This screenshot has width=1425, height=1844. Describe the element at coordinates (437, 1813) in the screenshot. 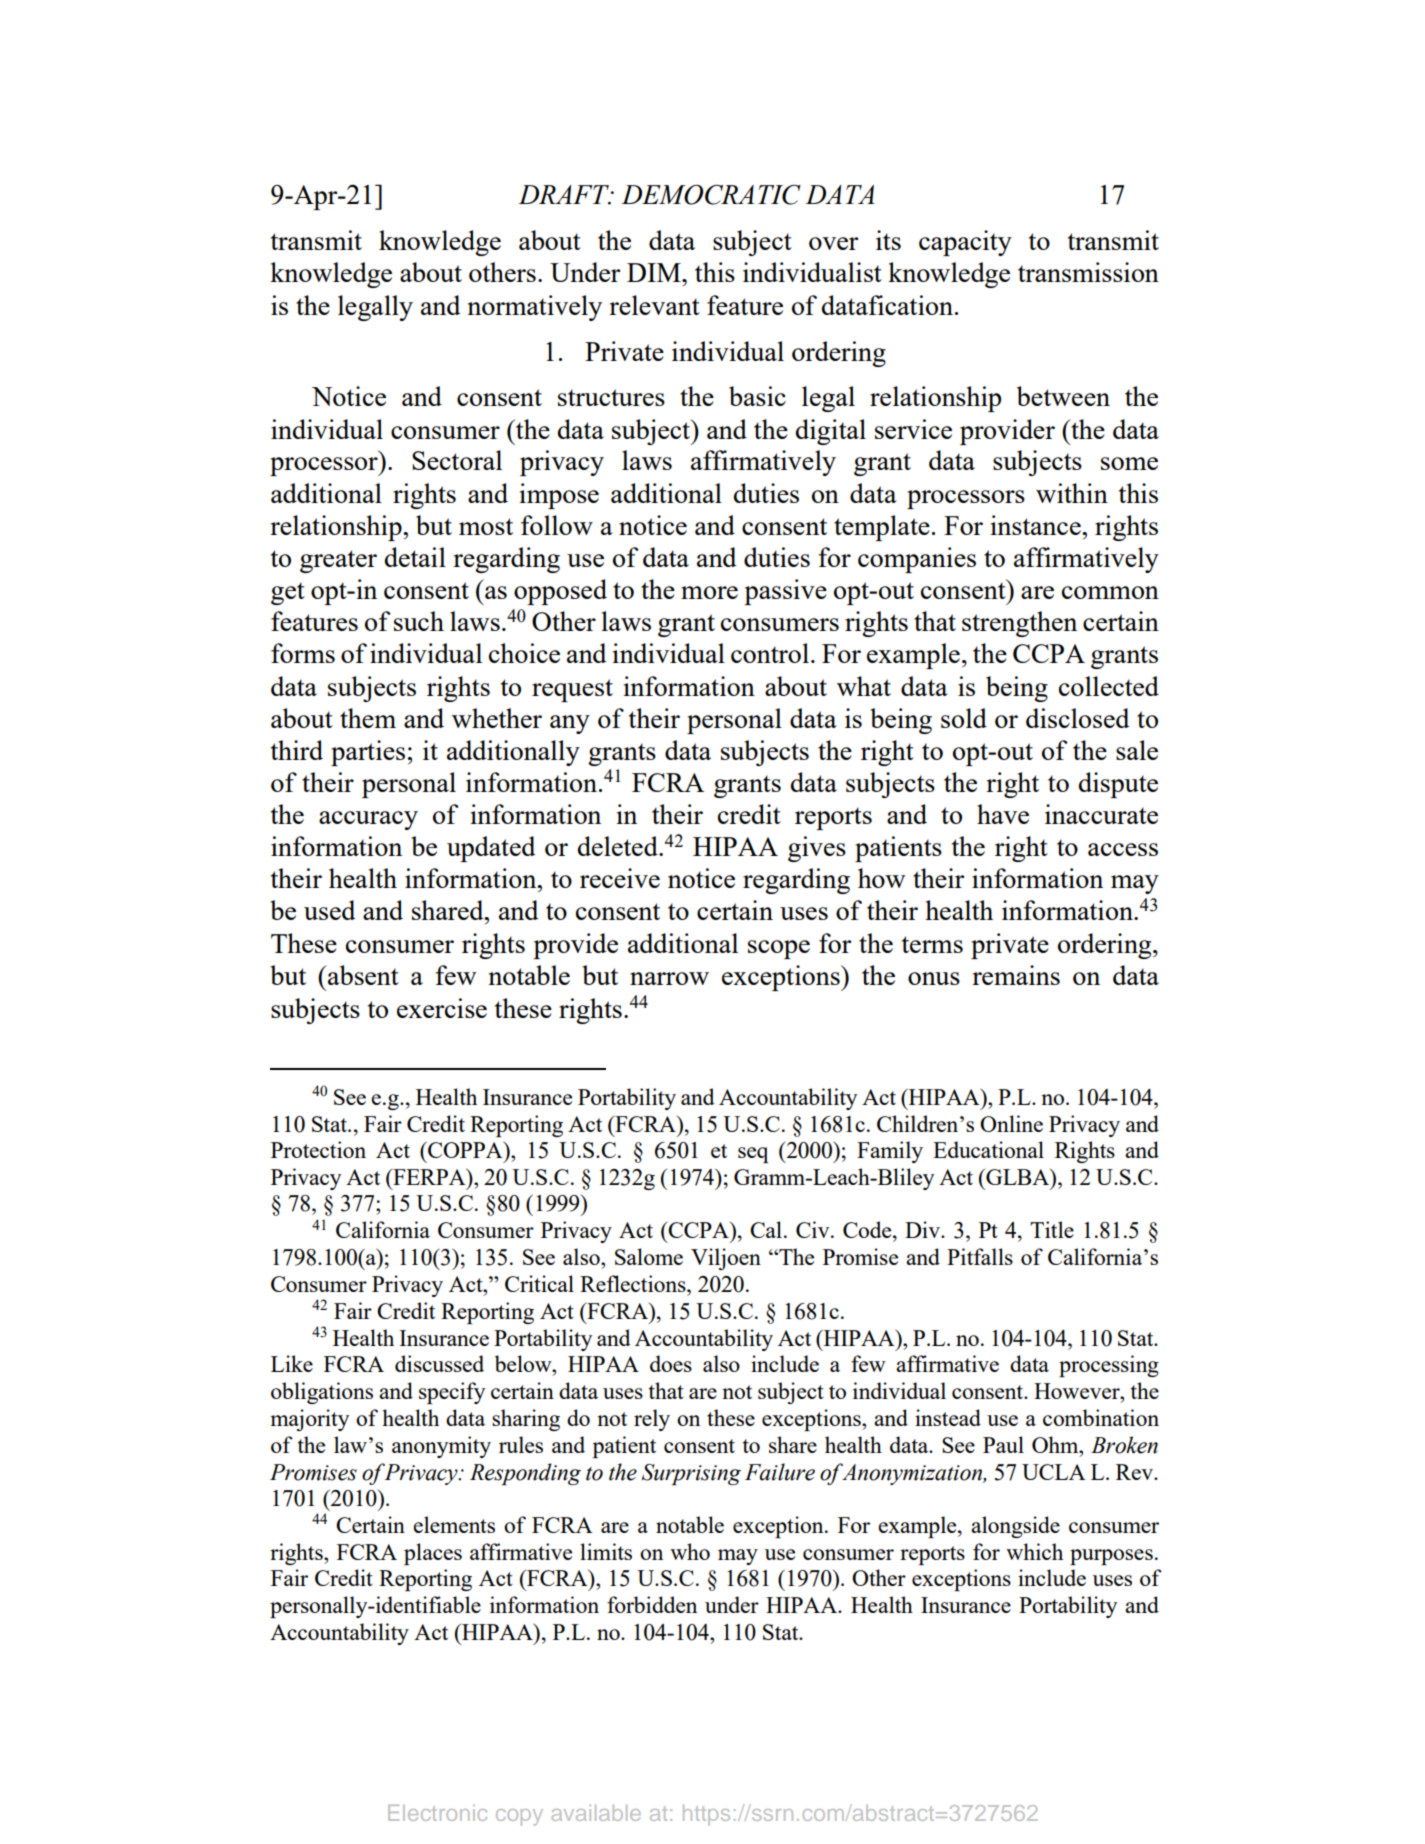

I see `Electronic` at that location.
